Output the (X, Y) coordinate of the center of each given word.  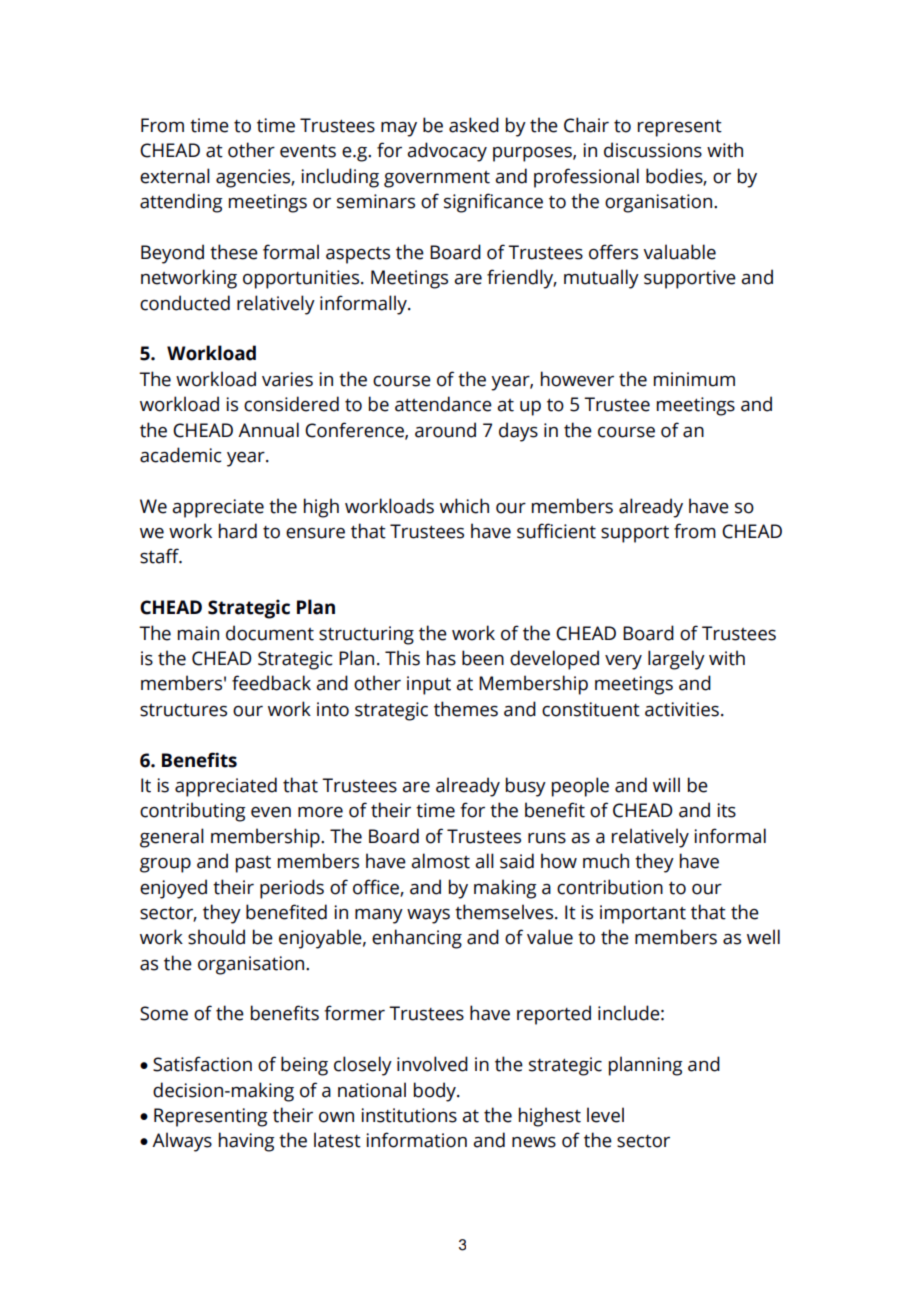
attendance (443, 404)
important (643, 914)
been (483, 658)
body (436, 1092)
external (175, 176)
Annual (268, 430)
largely (676, 660)
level (605, 1115)
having (246, 1142)
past (253, 864)
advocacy (447, 152)
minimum (694, 379)
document (270, 633)
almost (440, 861)
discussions (653, 150)
